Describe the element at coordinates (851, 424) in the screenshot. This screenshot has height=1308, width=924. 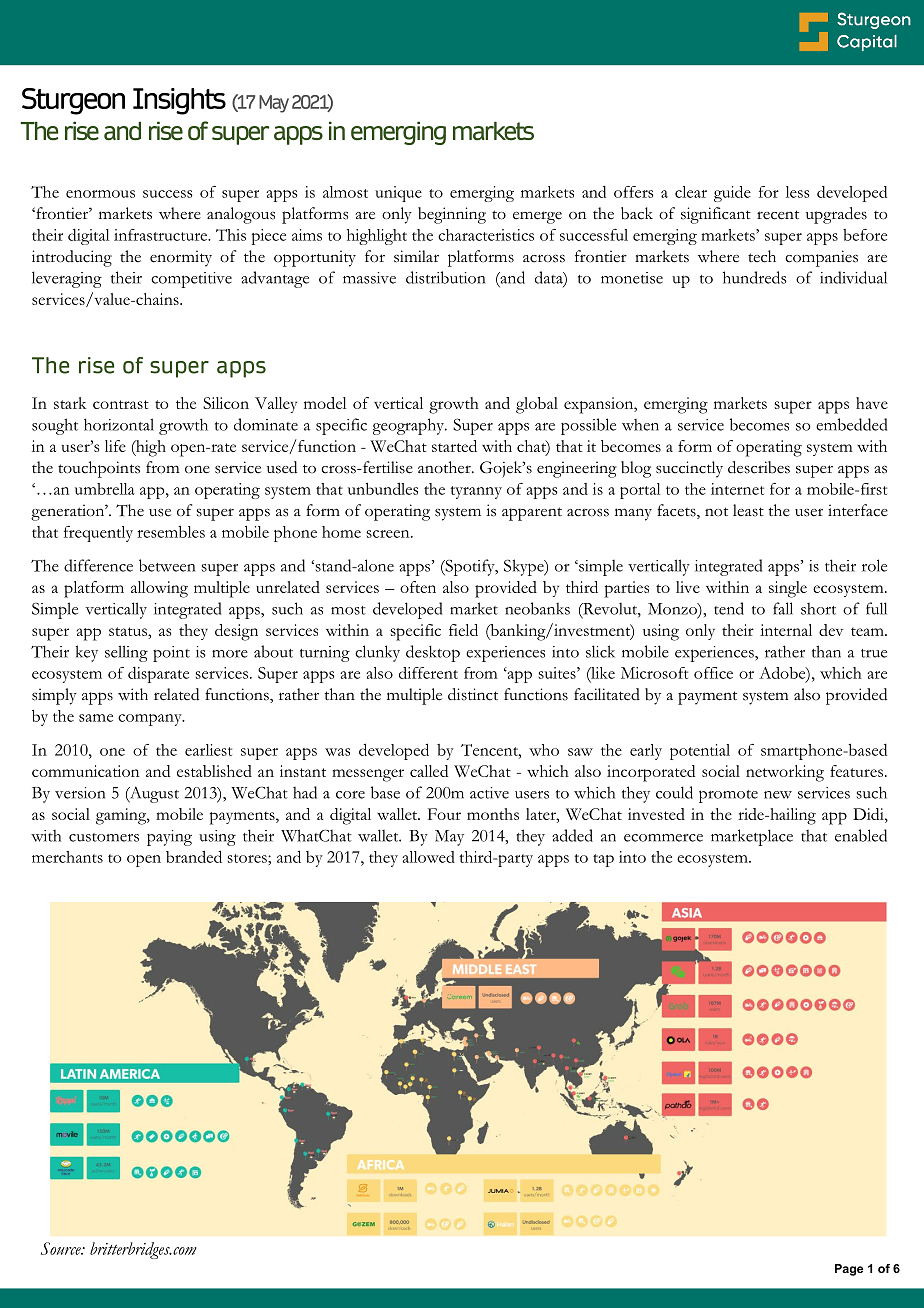
I see `embedded` at that location.
